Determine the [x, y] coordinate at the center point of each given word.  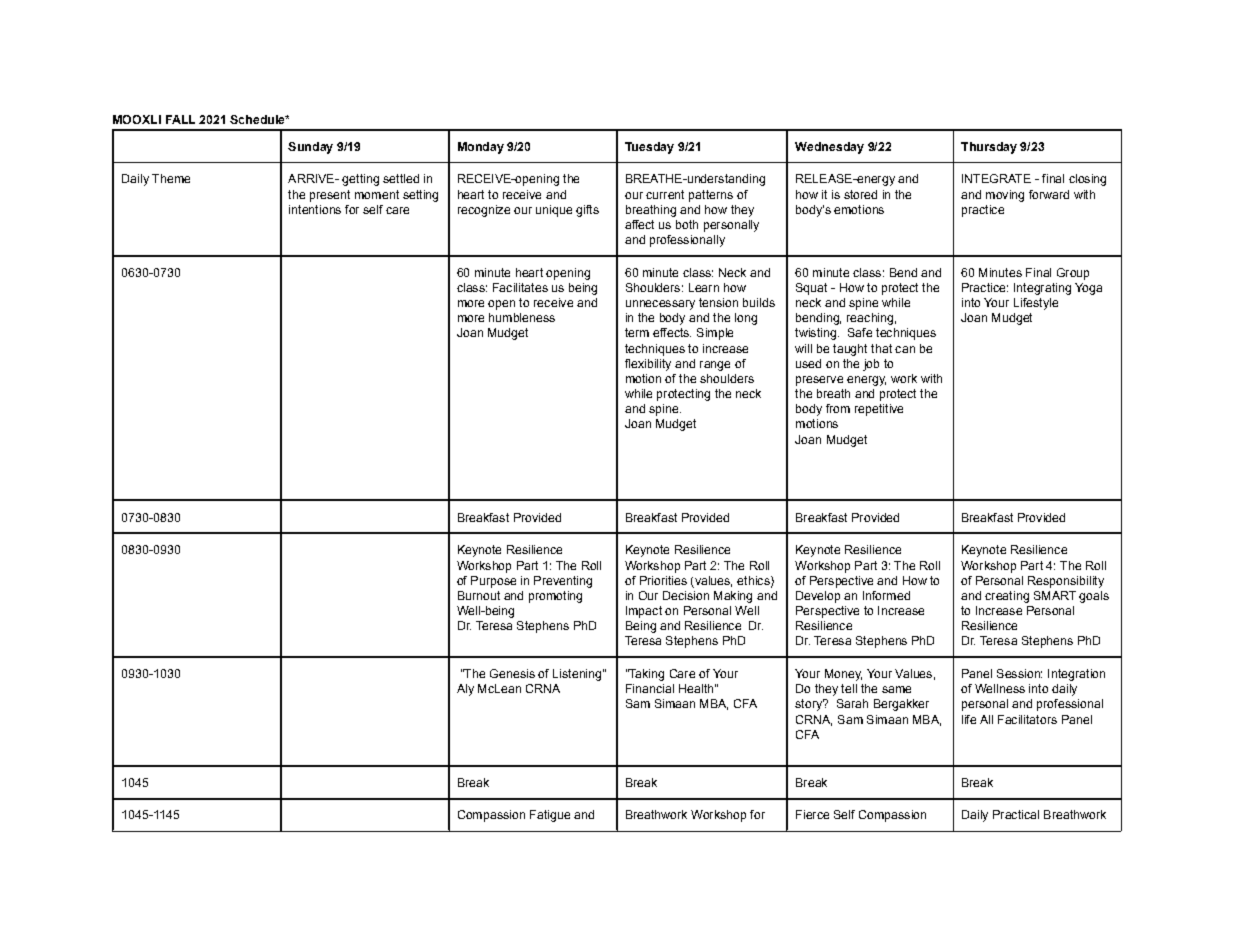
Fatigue [550, 816]
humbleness [522, 317]
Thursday [989, 148]
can [905, 349]
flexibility [648, 365]
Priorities [663, 580]
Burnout [479, 595]
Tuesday [649, 148]
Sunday [310, 148]
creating [1007, 597]
